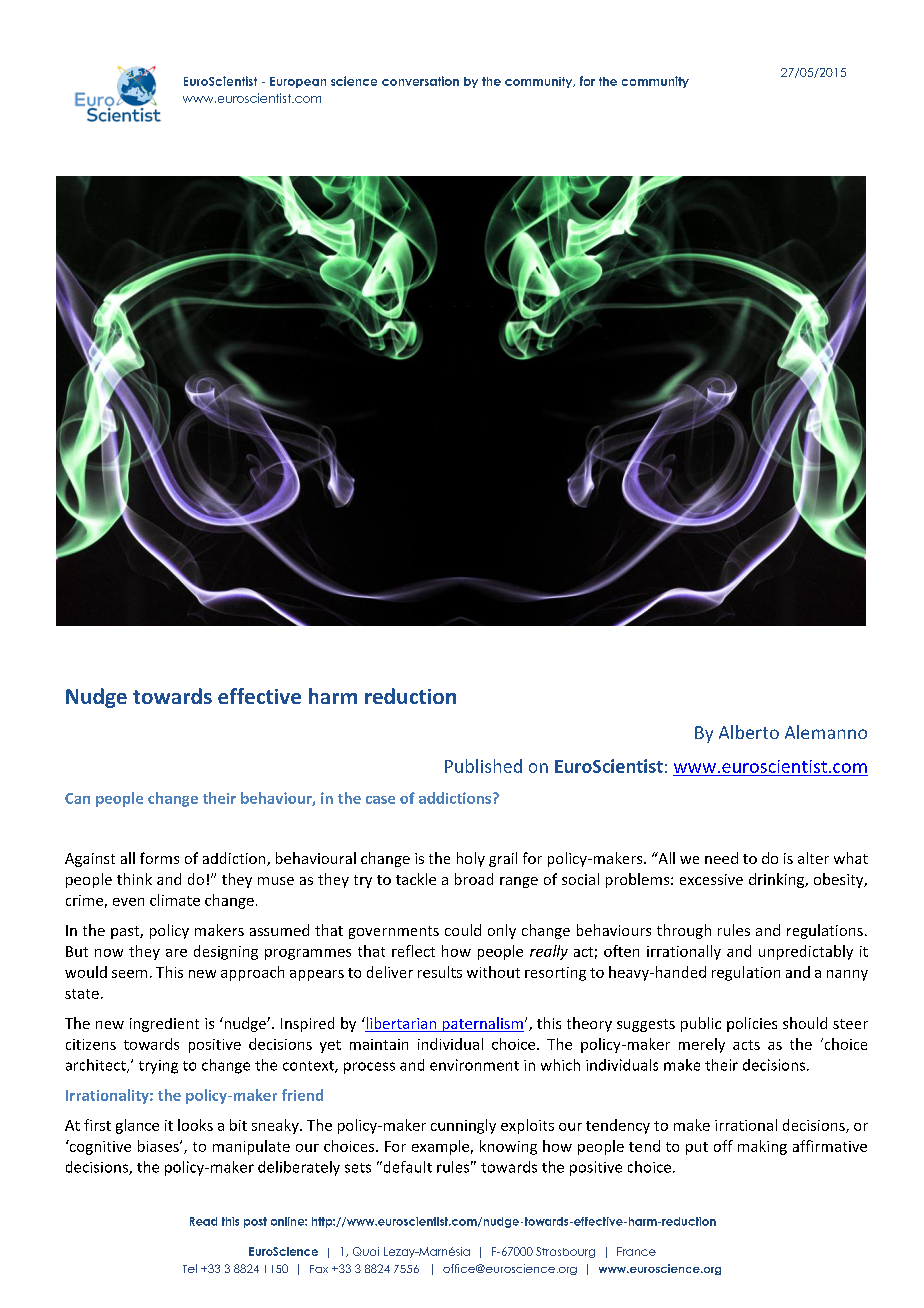 The height and width of the page is (1308, 924). What do you see at coordinates (463, 930) in the page?
I see `could` at bounding box center [463, 930].
